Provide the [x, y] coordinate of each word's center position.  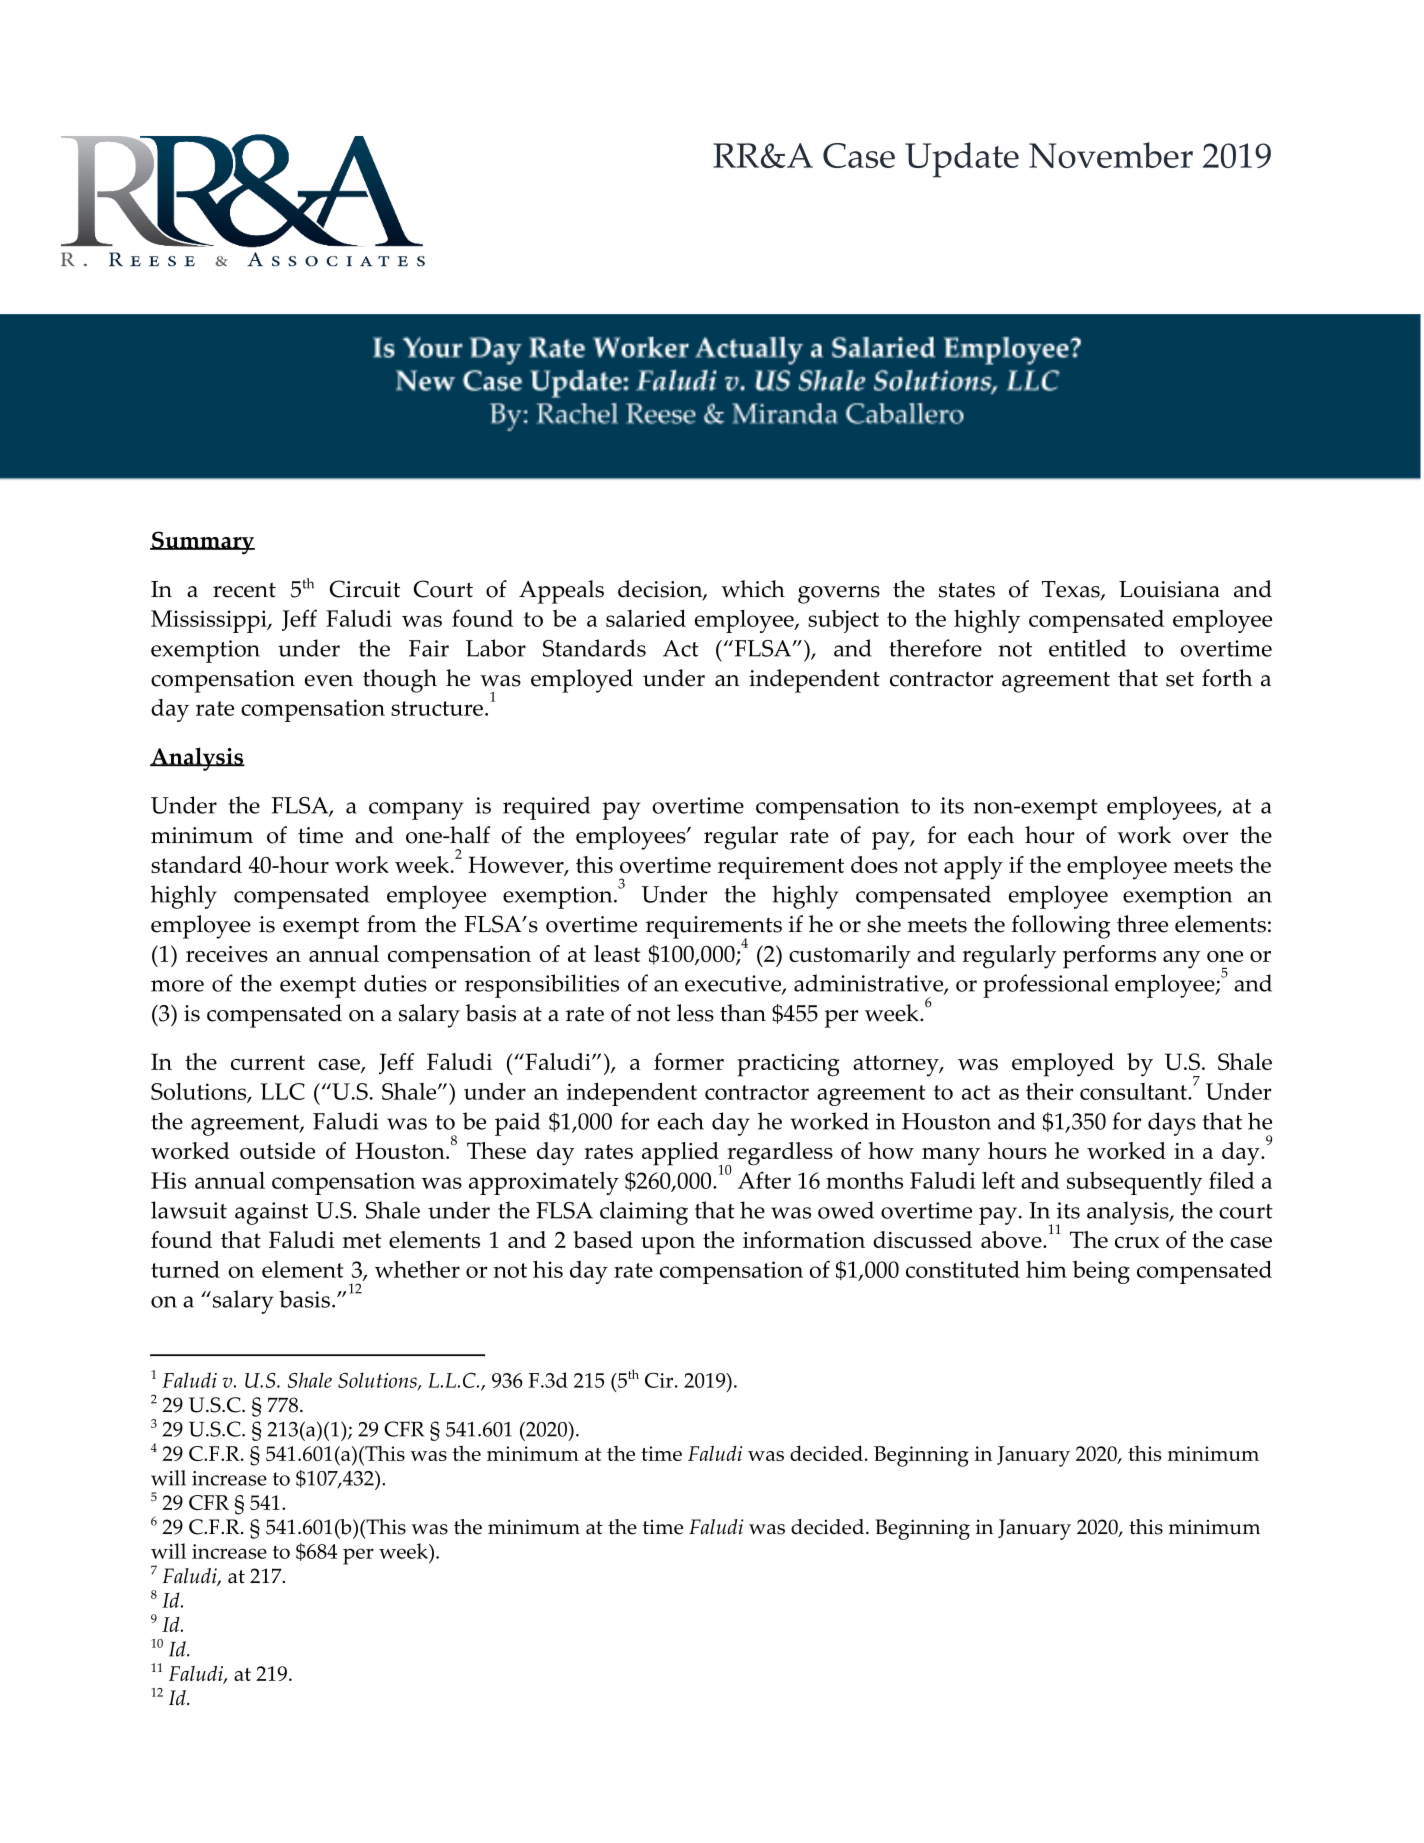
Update [962, 160]
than [743, 1013]
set [1180, 679]
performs [1109, 957]
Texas [1072, 590]
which [753, 589]
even [329, 681]
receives [227, 954]
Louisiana [1169, 589]
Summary [202, 543]
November [1111, 155]
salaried [646, 618]
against [271, 1213]
